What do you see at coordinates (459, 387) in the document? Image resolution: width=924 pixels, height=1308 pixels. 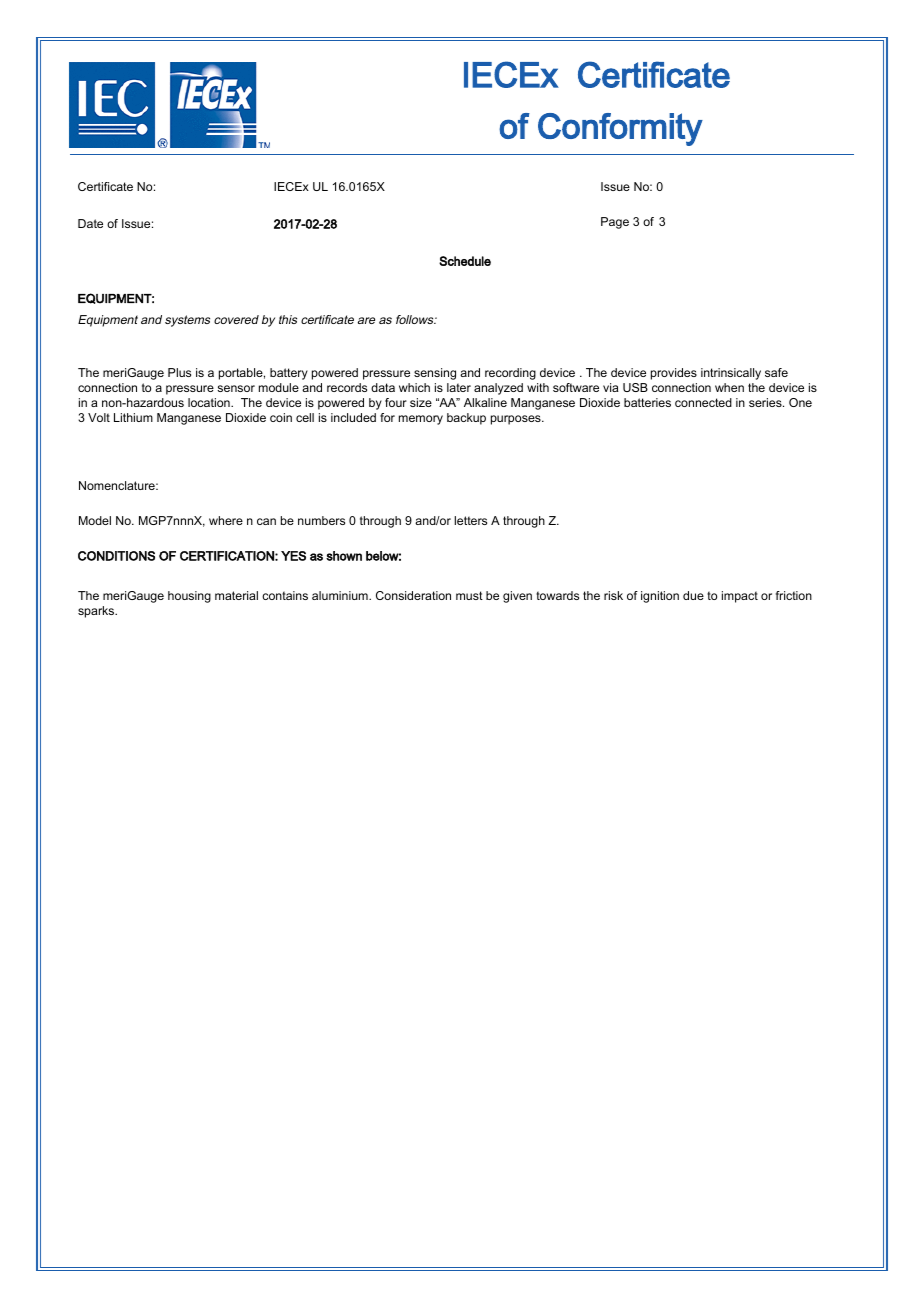 I see `later` at bounding box center [459, 387].
